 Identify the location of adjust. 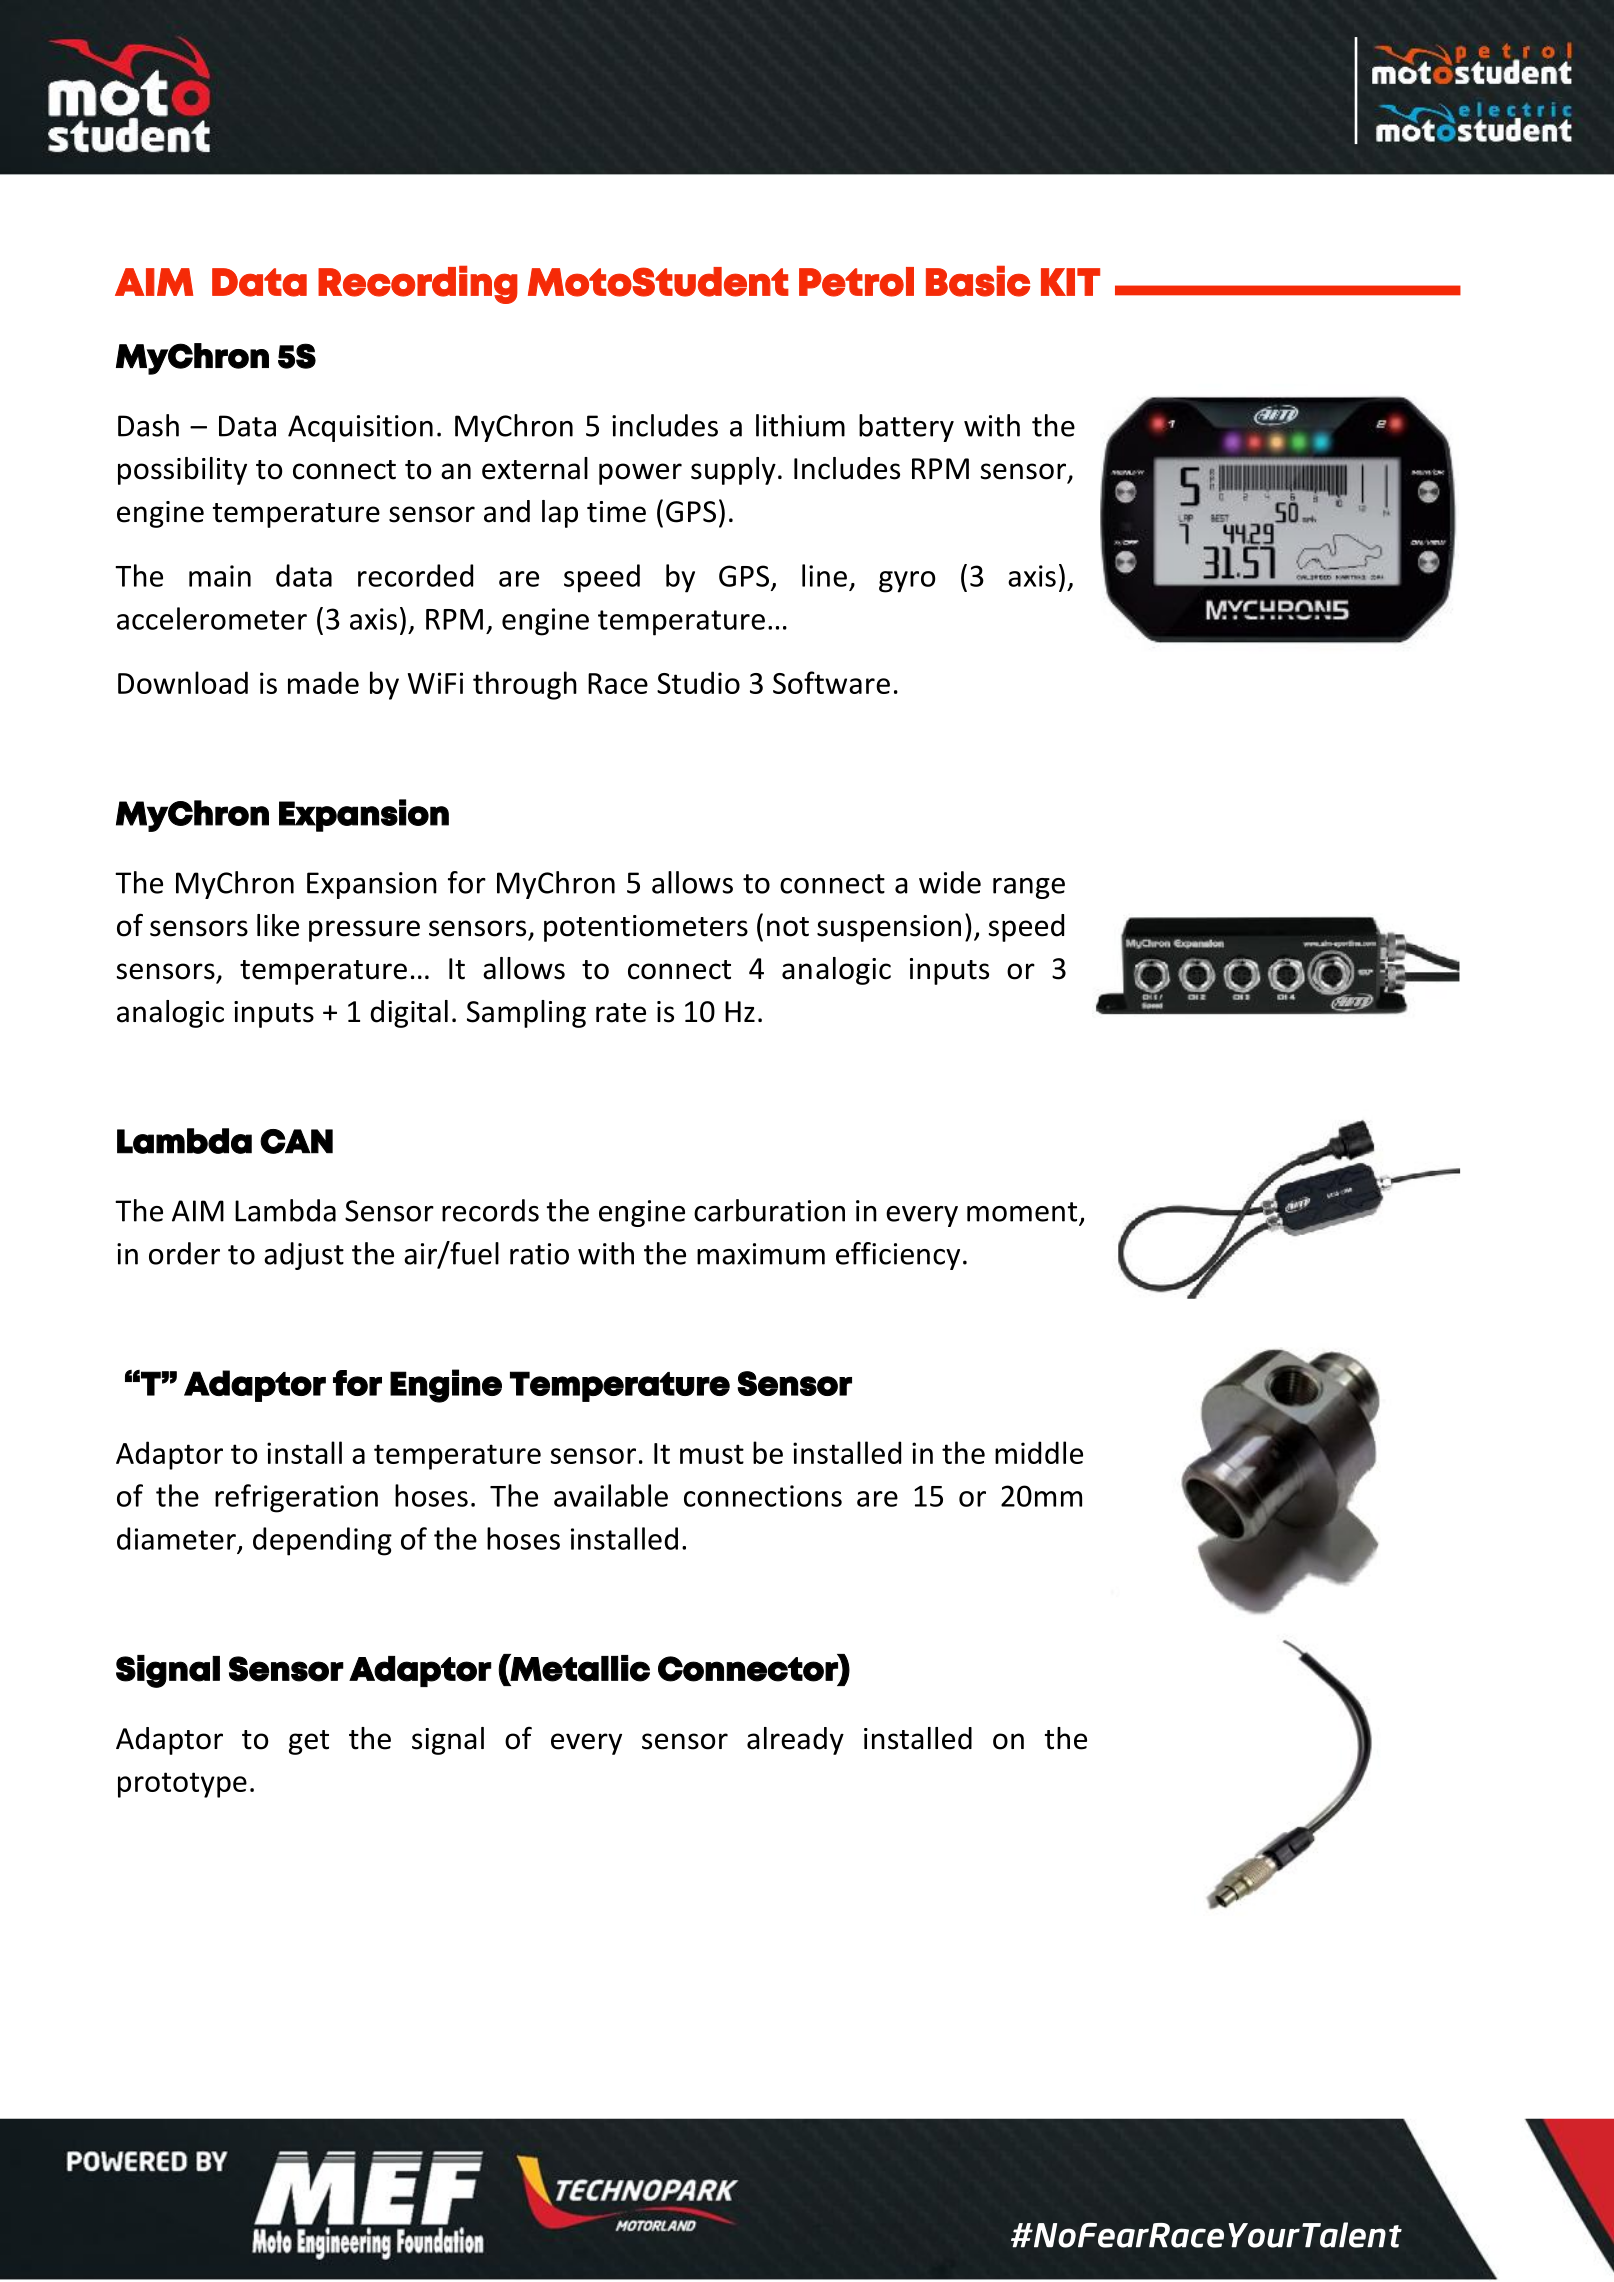
(304, 1256).
